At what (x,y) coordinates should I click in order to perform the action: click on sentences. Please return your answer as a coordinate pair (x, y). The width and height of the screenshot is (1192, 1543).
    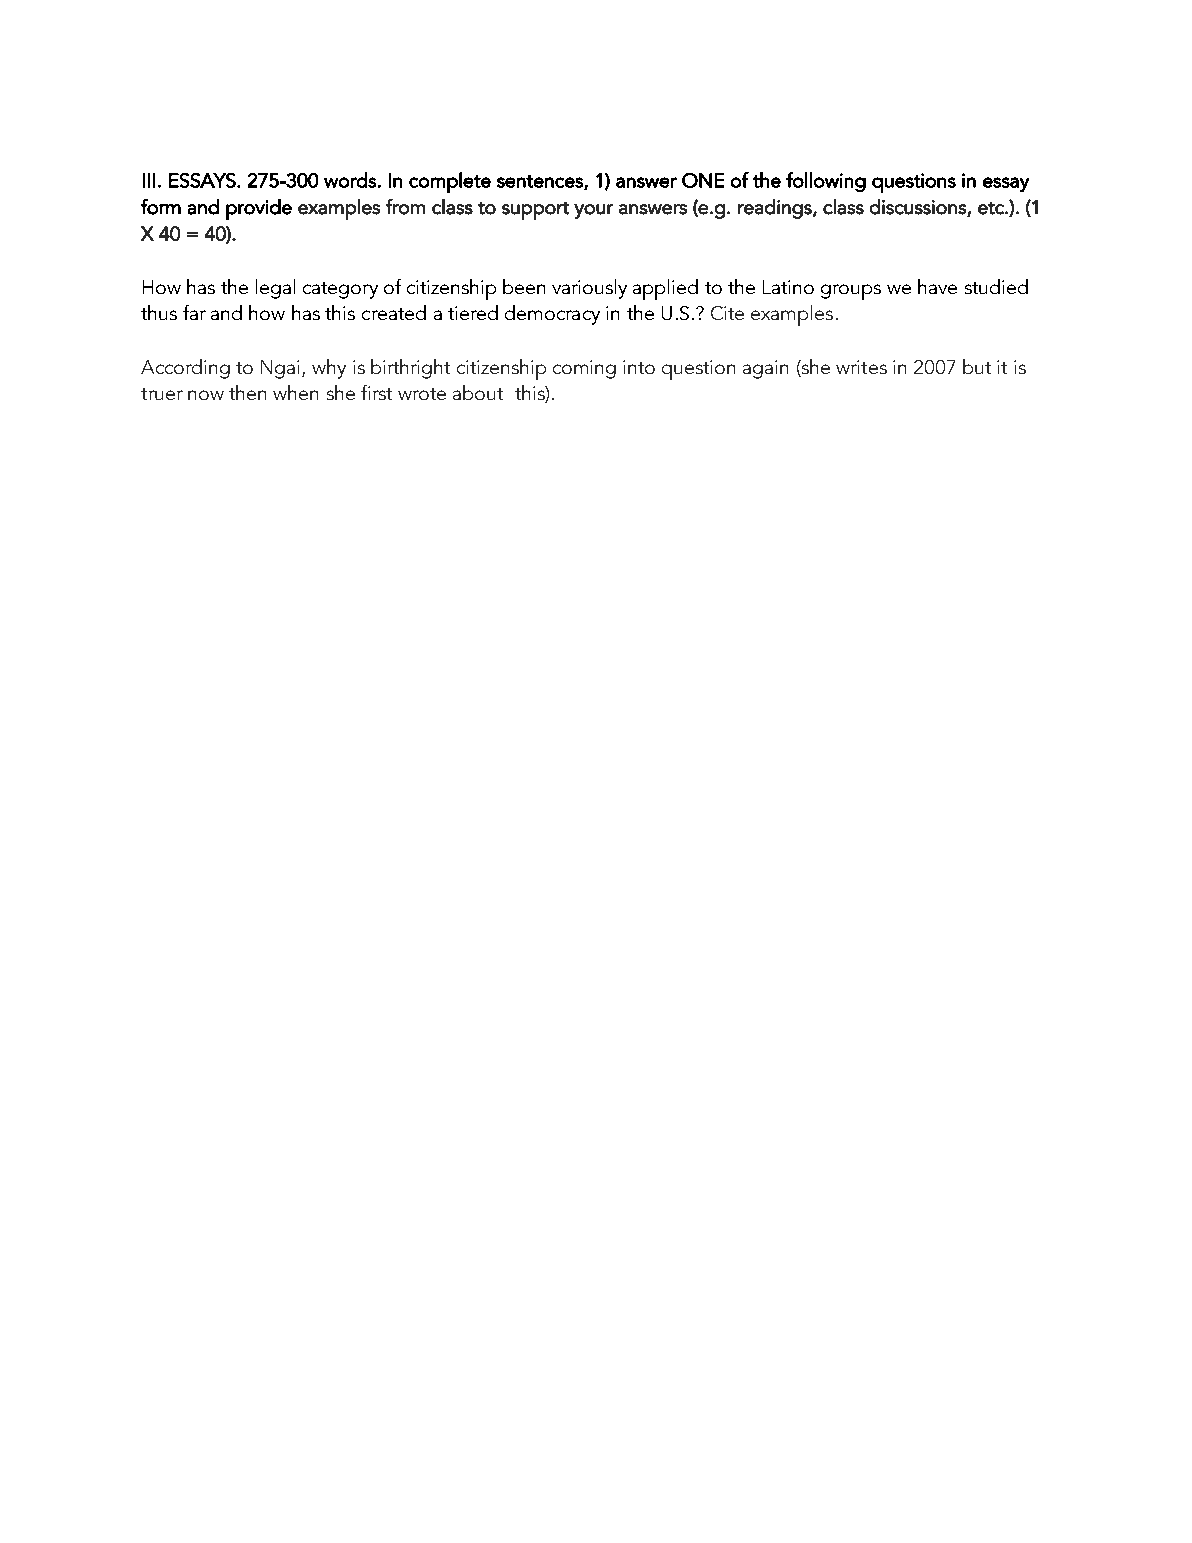
    Looking at the image, I should click on (541, 182).
